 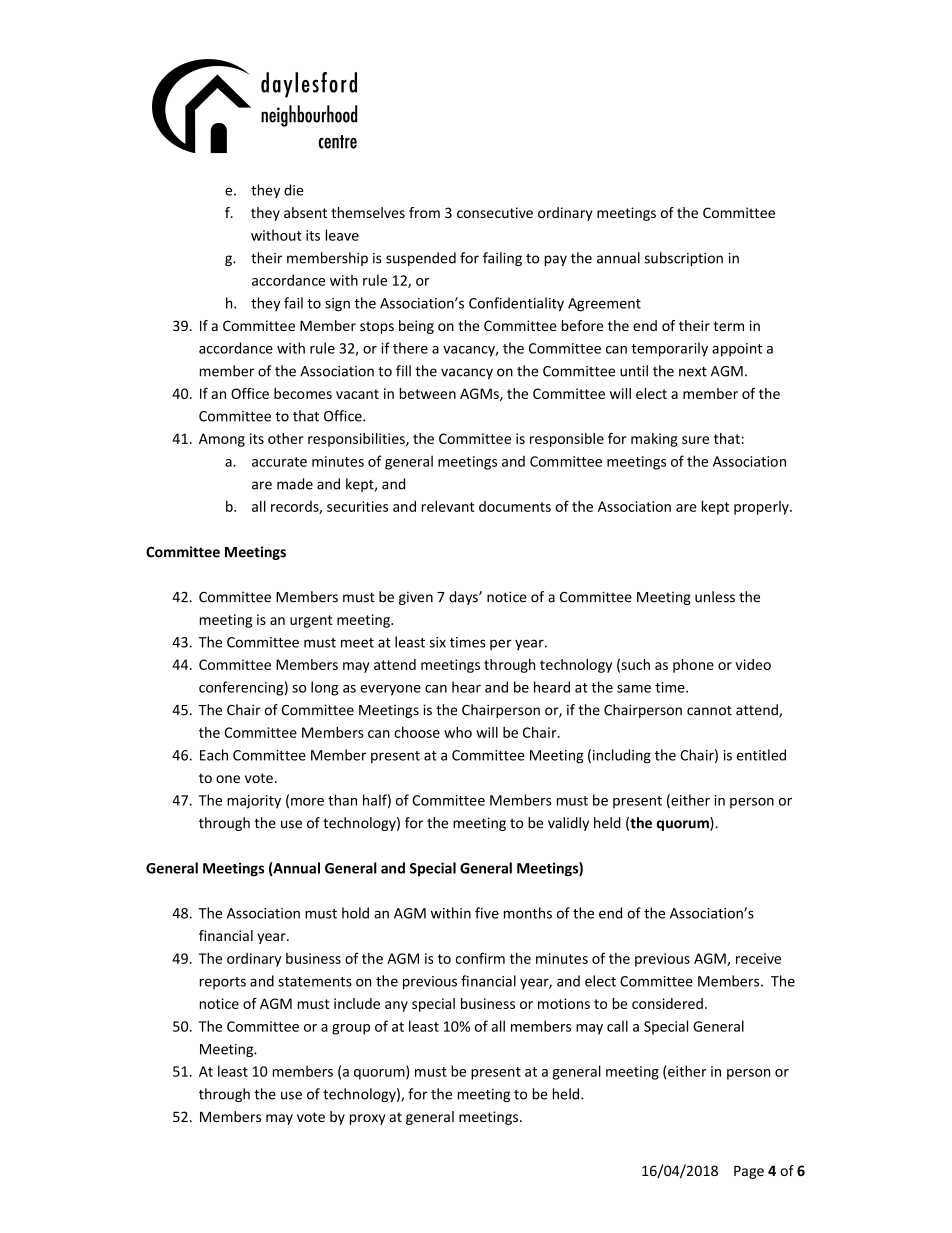 I want to click on subscription, so click(x=684, y=259).
